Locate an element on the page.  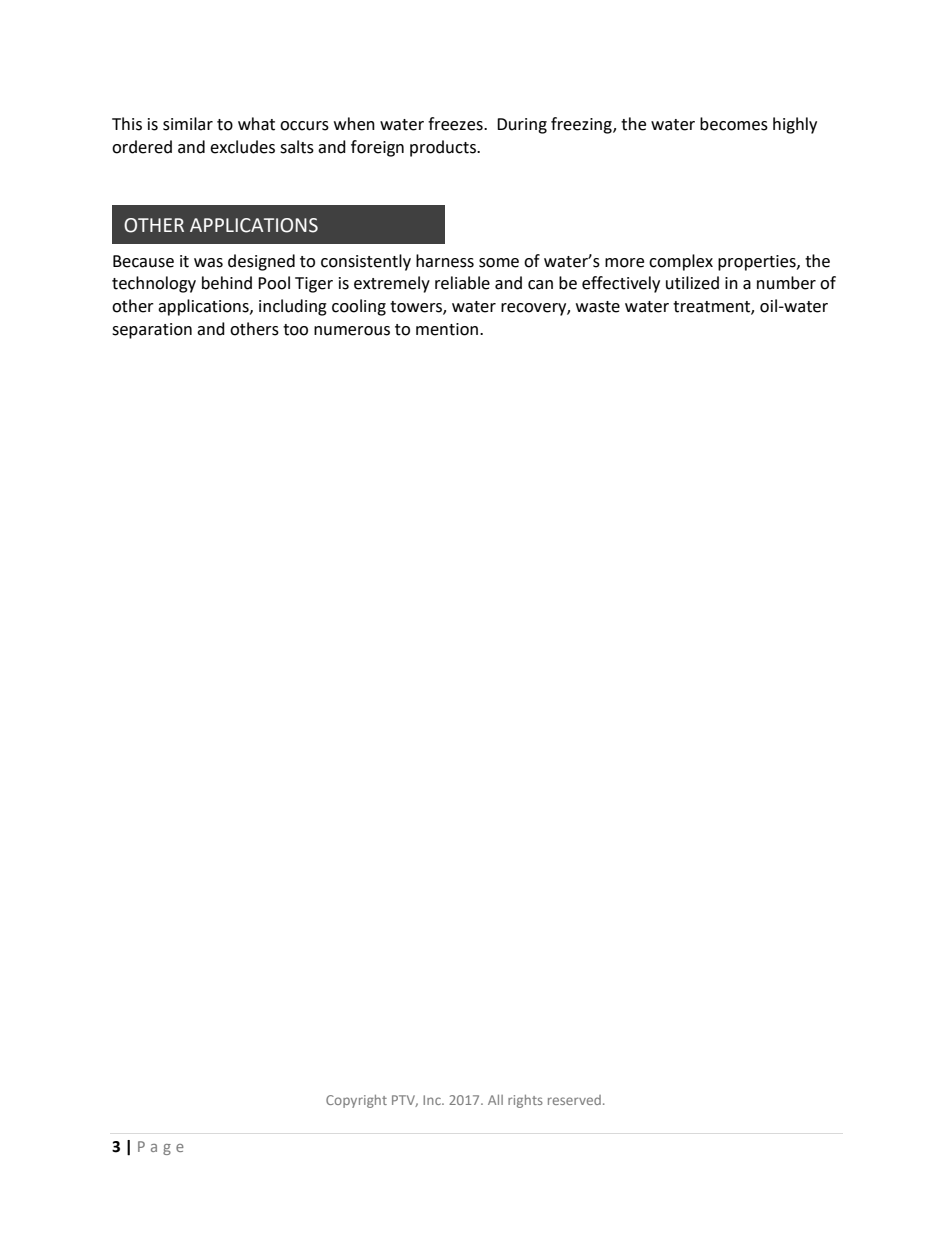
reserved is located at coordinates (574, 1100).
